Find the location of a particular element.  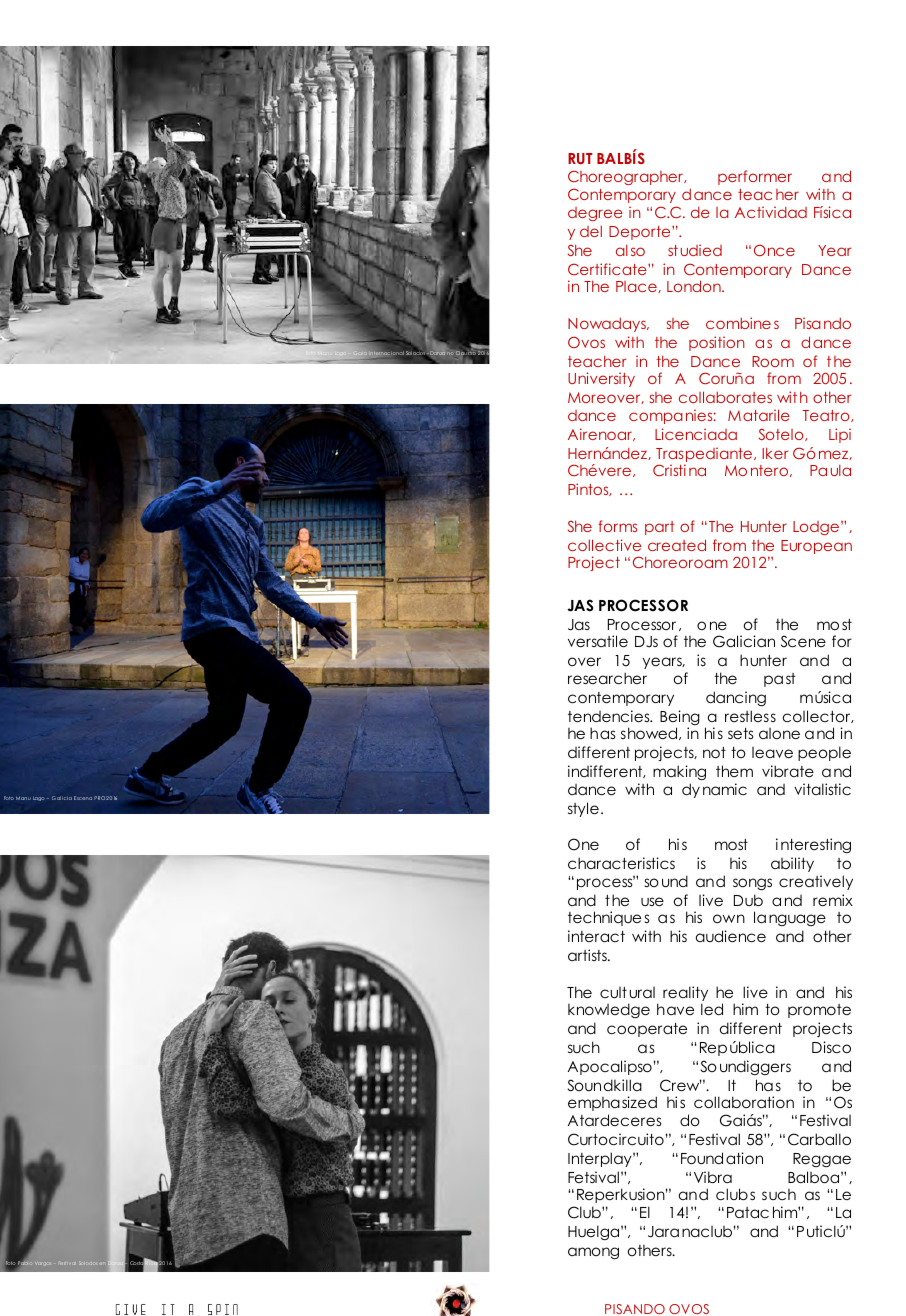

degree is located at coordinates (595, 214).
